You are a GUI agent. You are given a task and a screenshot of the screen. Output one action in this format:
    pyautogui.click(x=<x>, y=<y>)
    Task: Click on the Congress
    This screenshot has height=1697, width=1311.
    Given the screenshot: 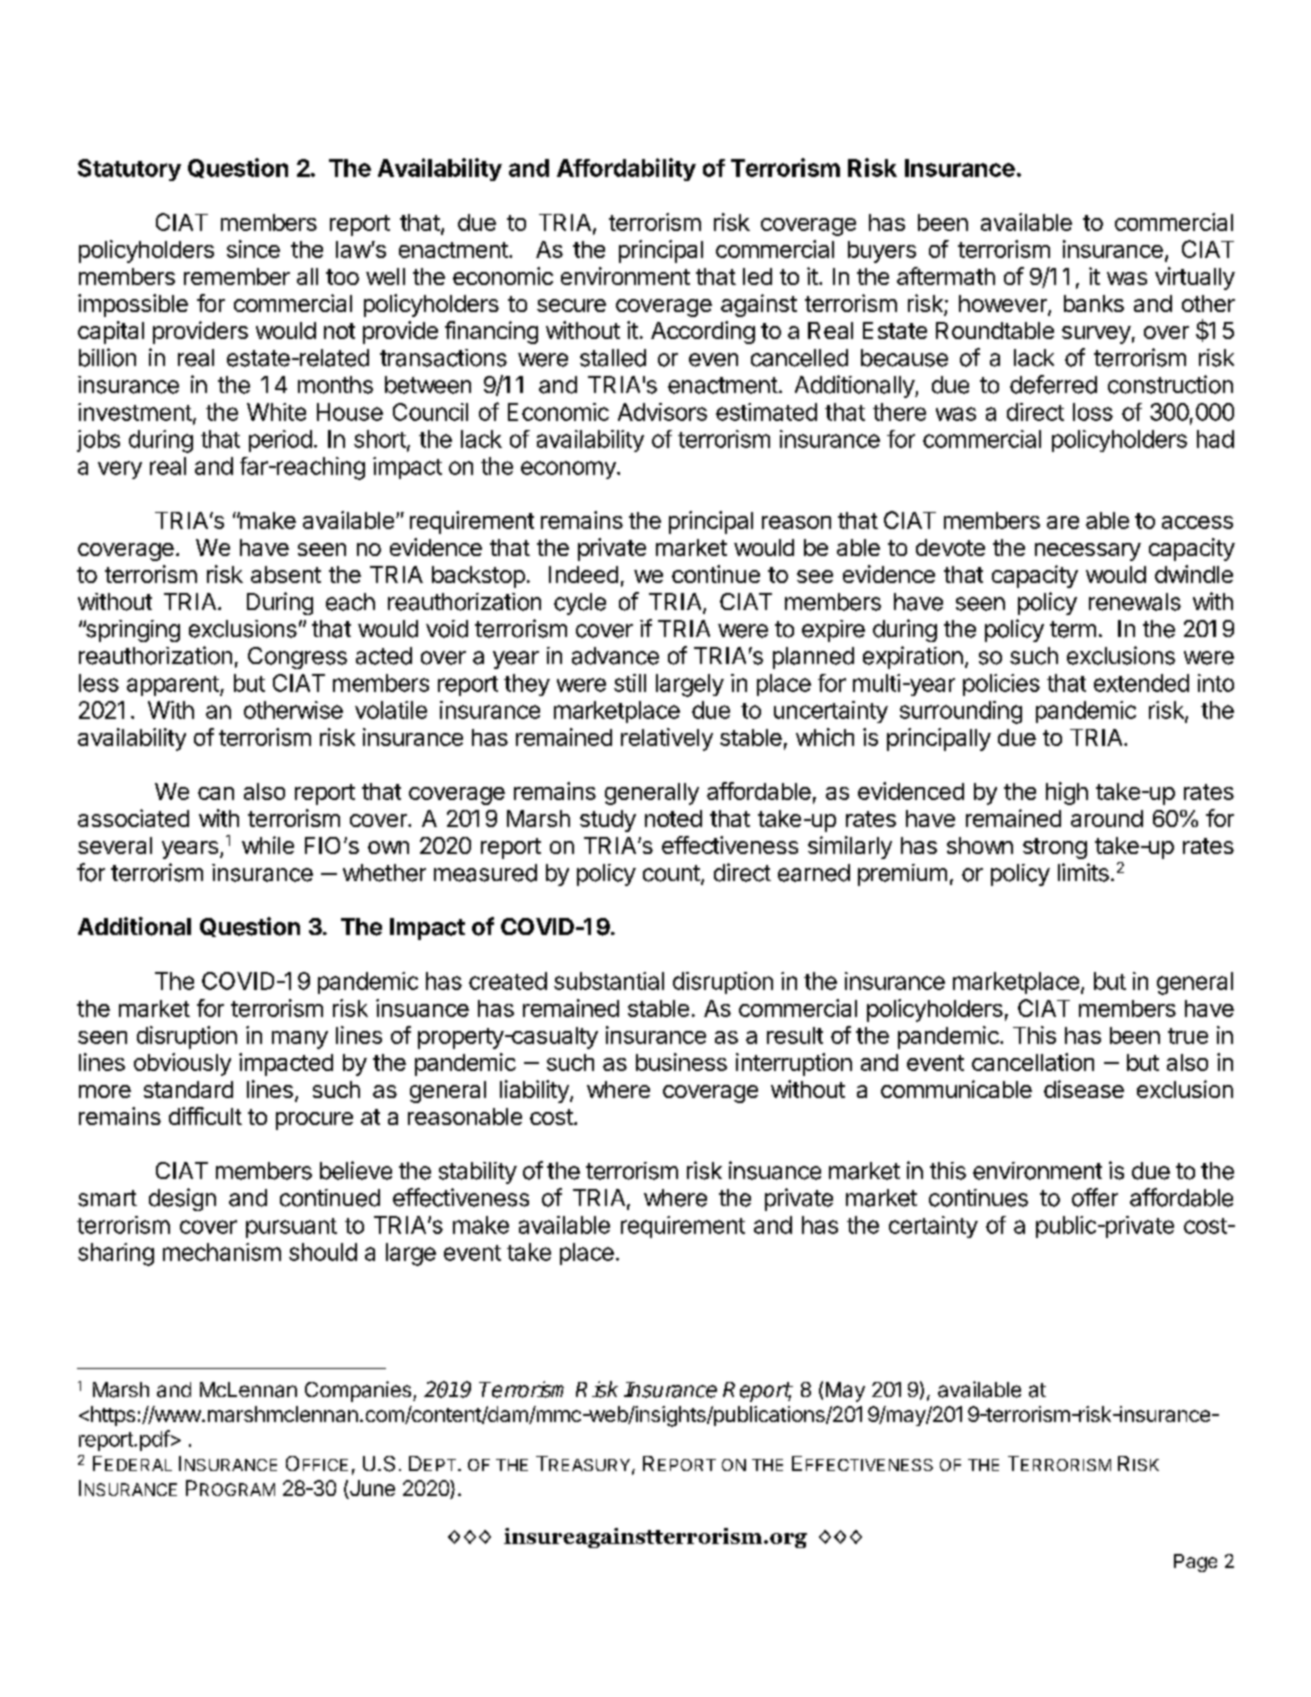 What is the action you would take?
    pyautogui.click(x=297, y=658)
